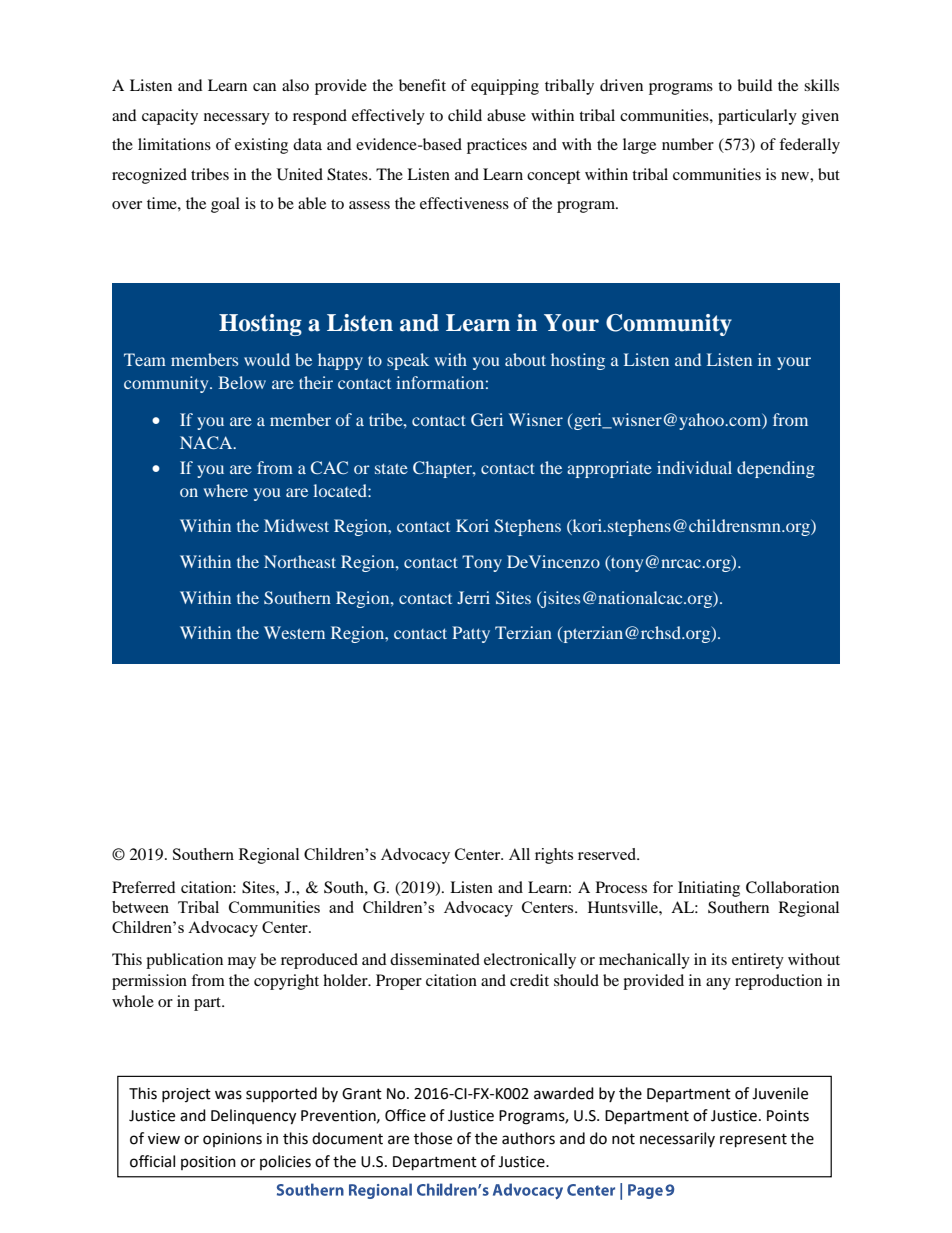 This screenshot has height=1233, width=952. Describe the element at coordinates (237, 119) in the screenshot. I see `necessary` at that location.
